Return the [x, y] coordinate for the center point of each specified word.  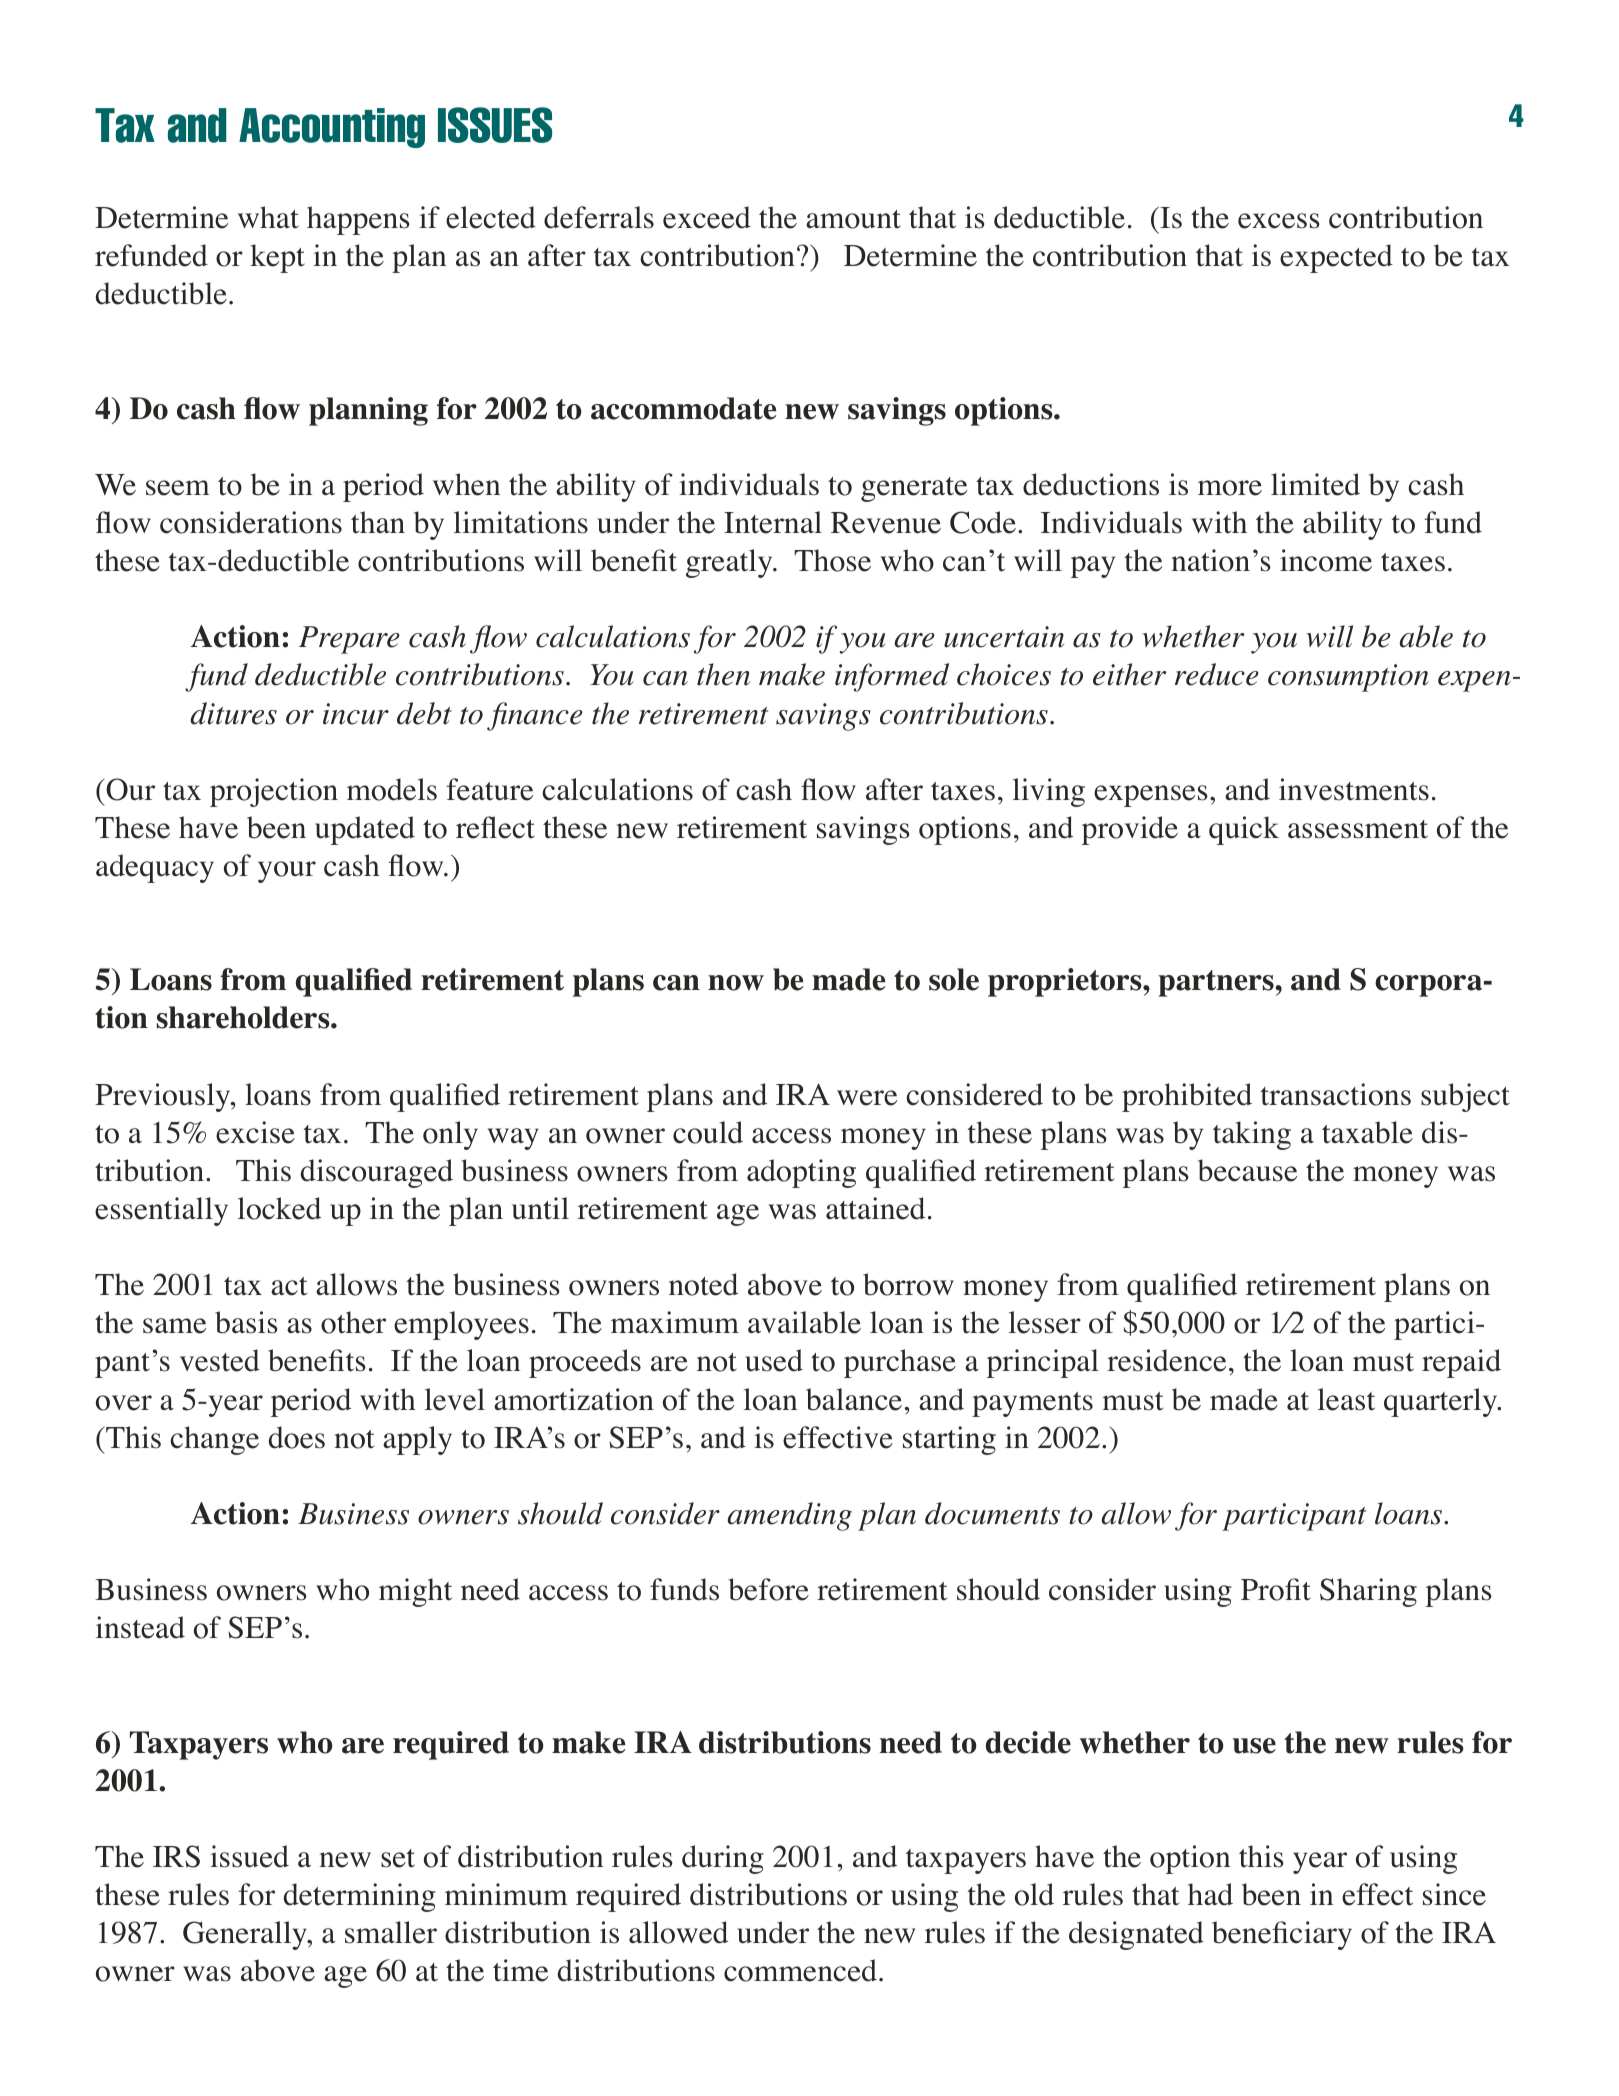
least [1346, 1399]
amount [853, 219]
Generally [246, 1935]
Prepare [349, 640]
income [1326, 560]
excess [1279, 221]
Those [832, 560]
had [1210, 1894]
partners [1217, 983]
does [297, 1437]
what [268, 217]
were [867, 1098]
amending [789, 1516]
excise [255, 1132]
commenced [800, 1970]
